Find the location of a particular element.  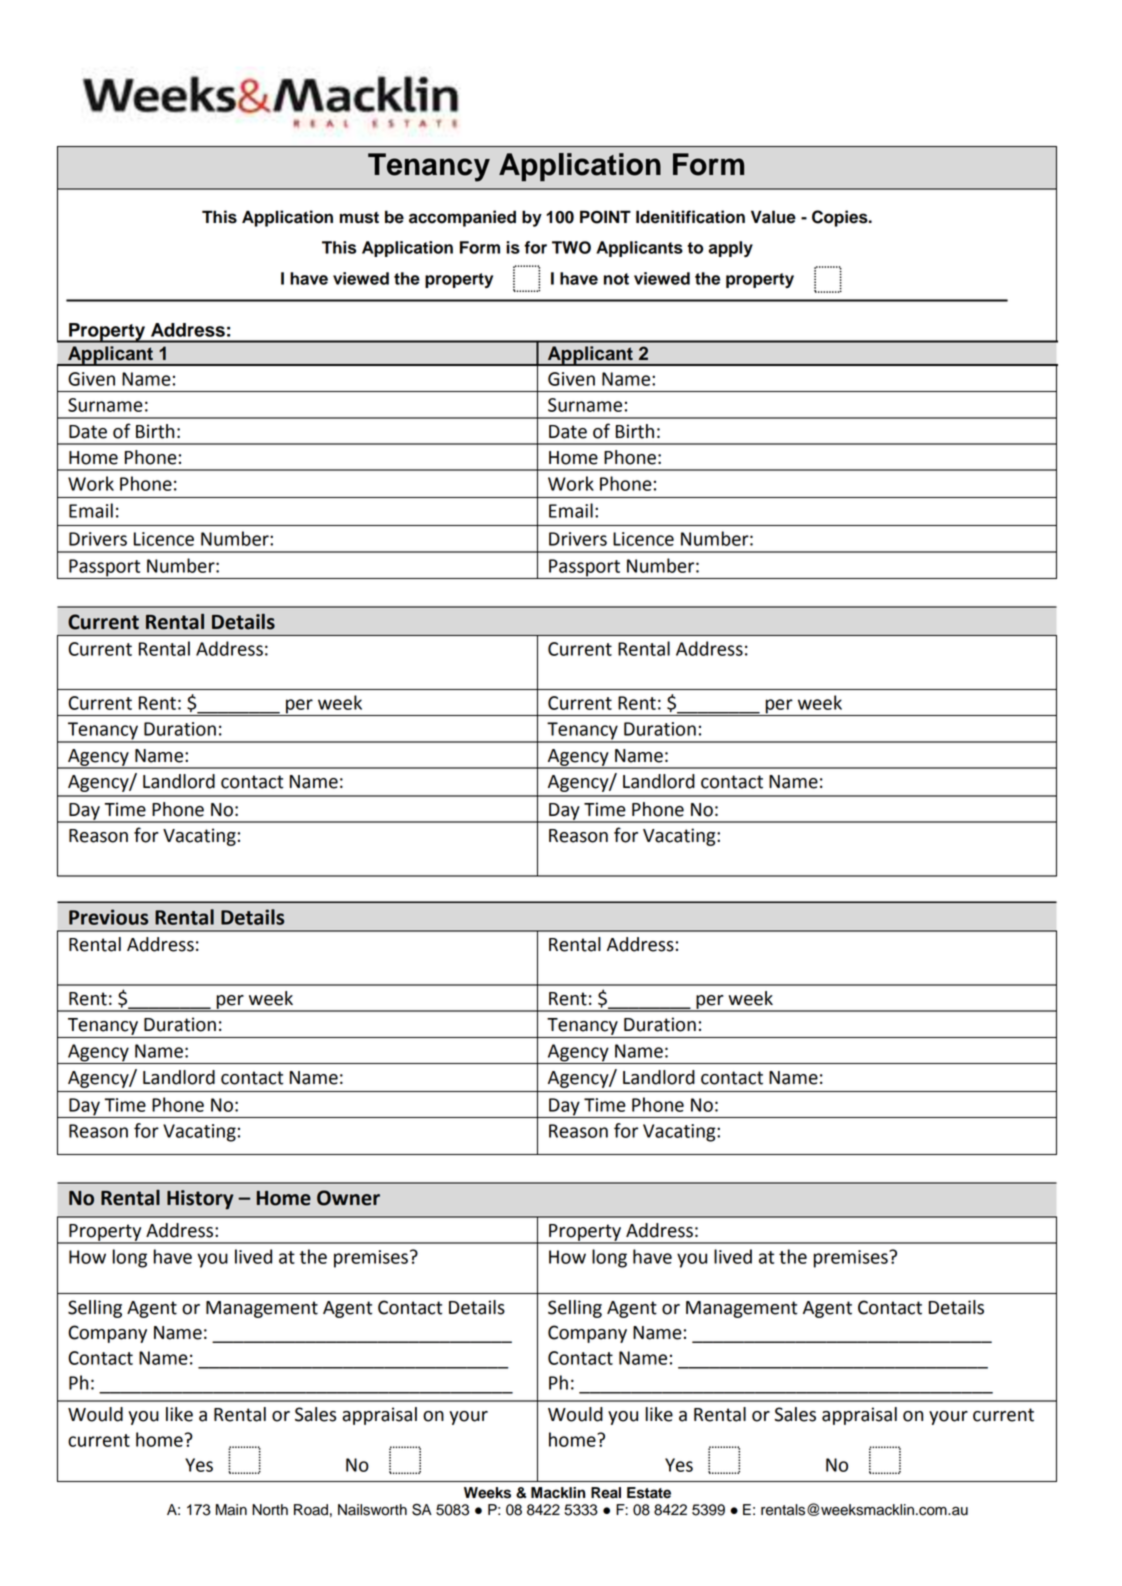

Estate is located at coordinates (649, 1493).
